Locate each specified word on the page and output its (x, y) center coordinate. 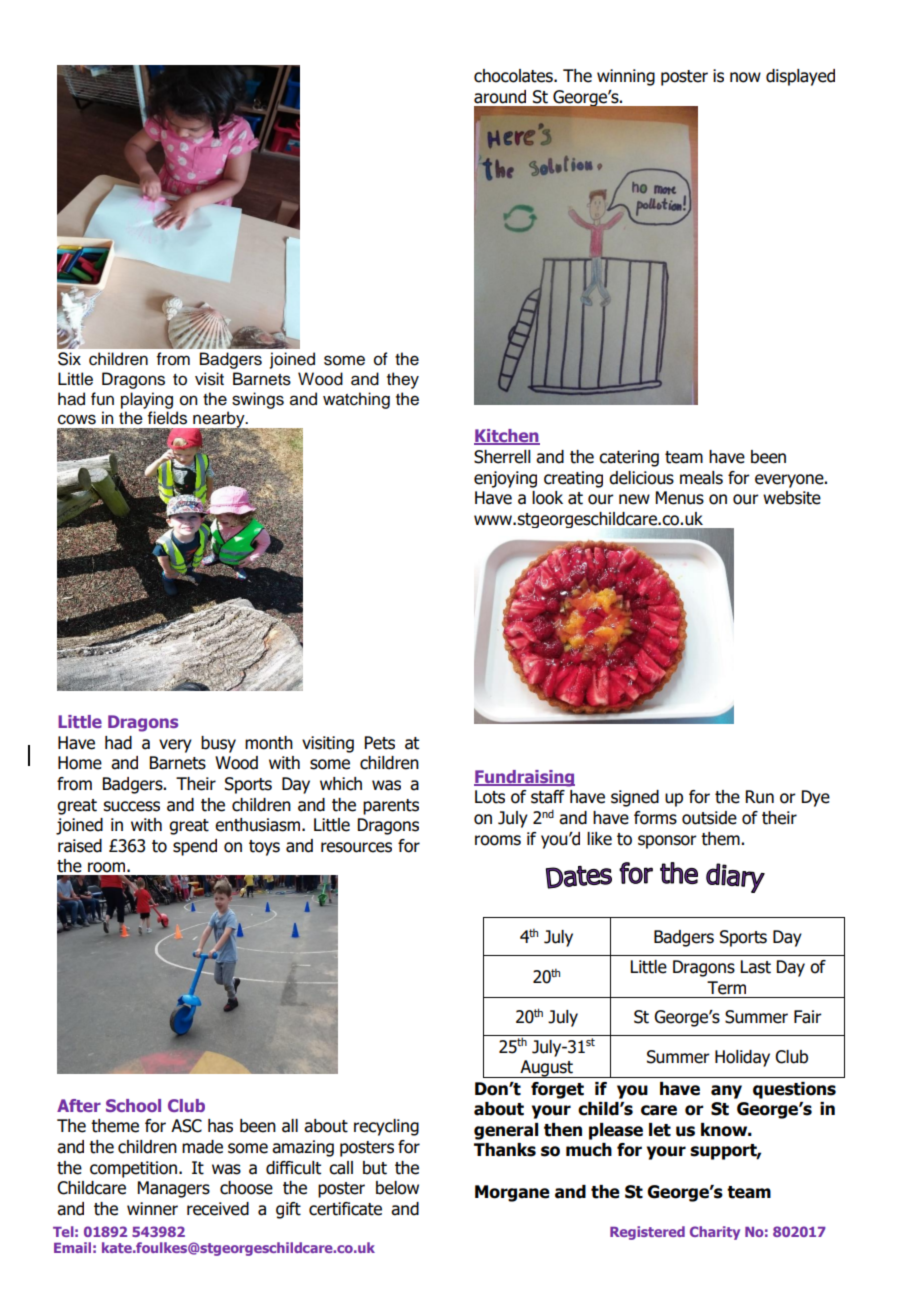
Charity (715, 1233)
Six (69, 359)
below (397, 1188)
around (500, 97)
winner (152, 1209)
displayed (800, 77)
